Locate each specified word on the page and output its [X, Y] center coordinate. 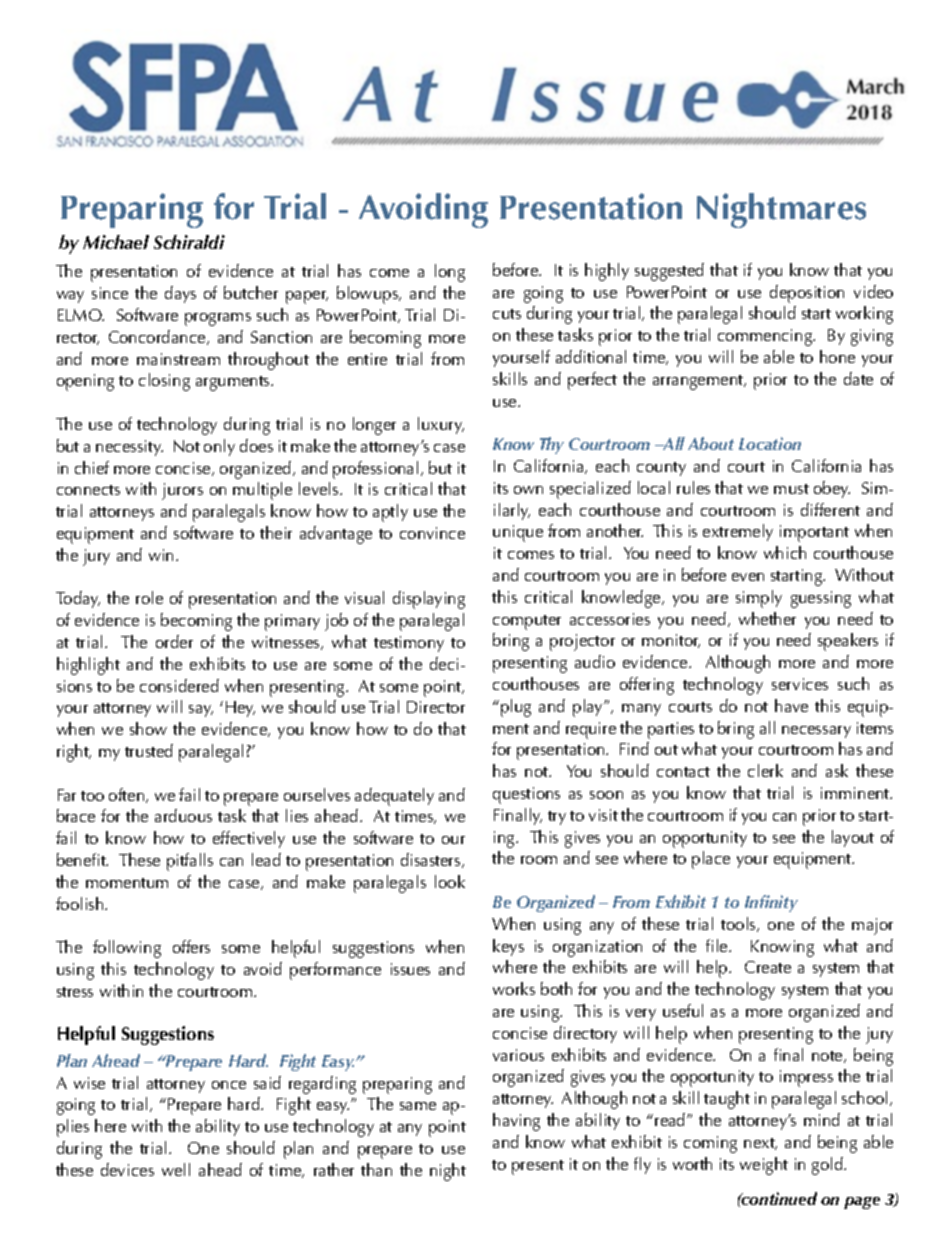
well [176, 1169]
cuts [507, 314]
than [376, 1169]
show [148, 728]
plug [516, 708]
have [791, 705]
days [180, 294]
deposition [807, 294]
